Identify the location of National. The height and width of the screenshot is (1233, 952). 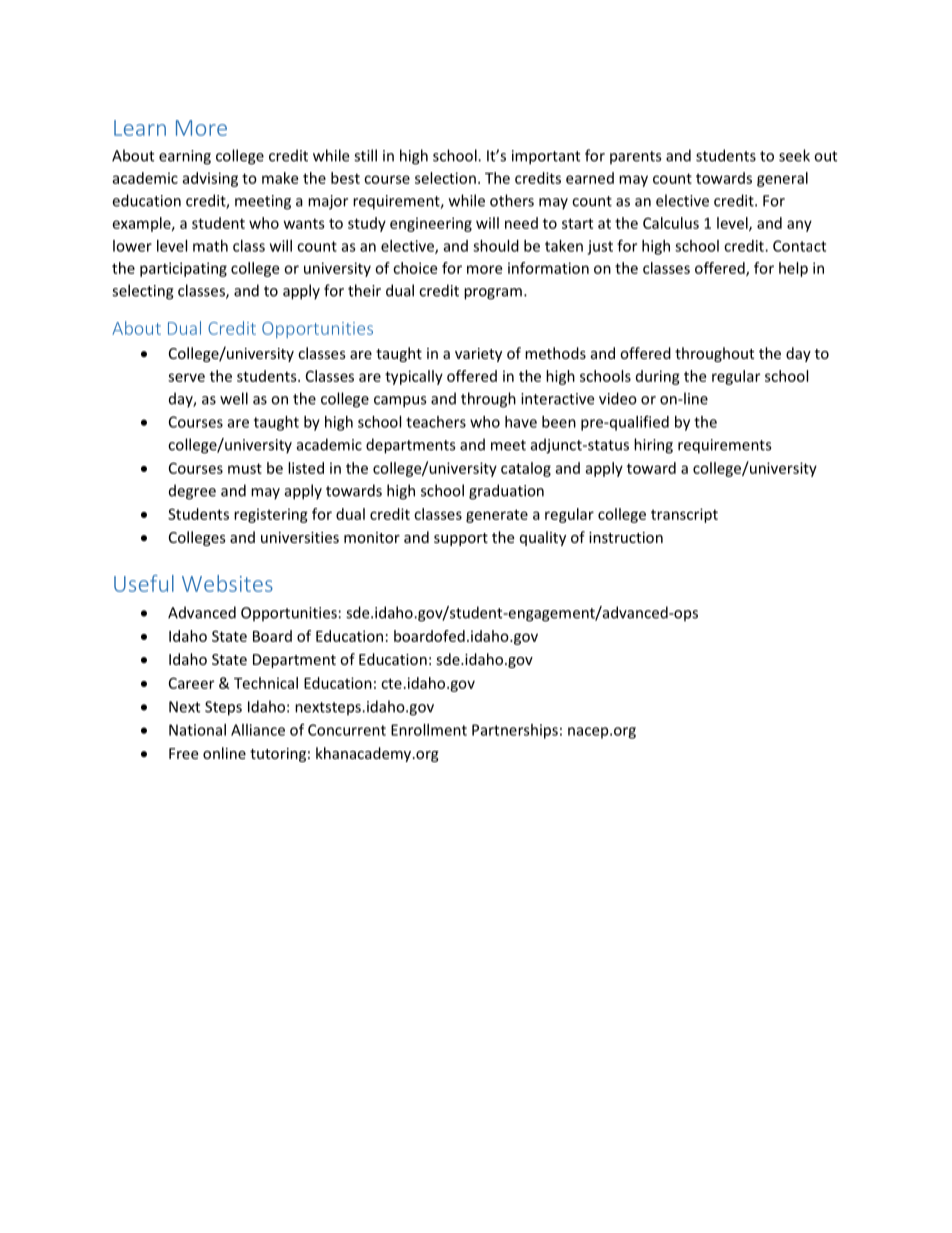
(197, 730).
